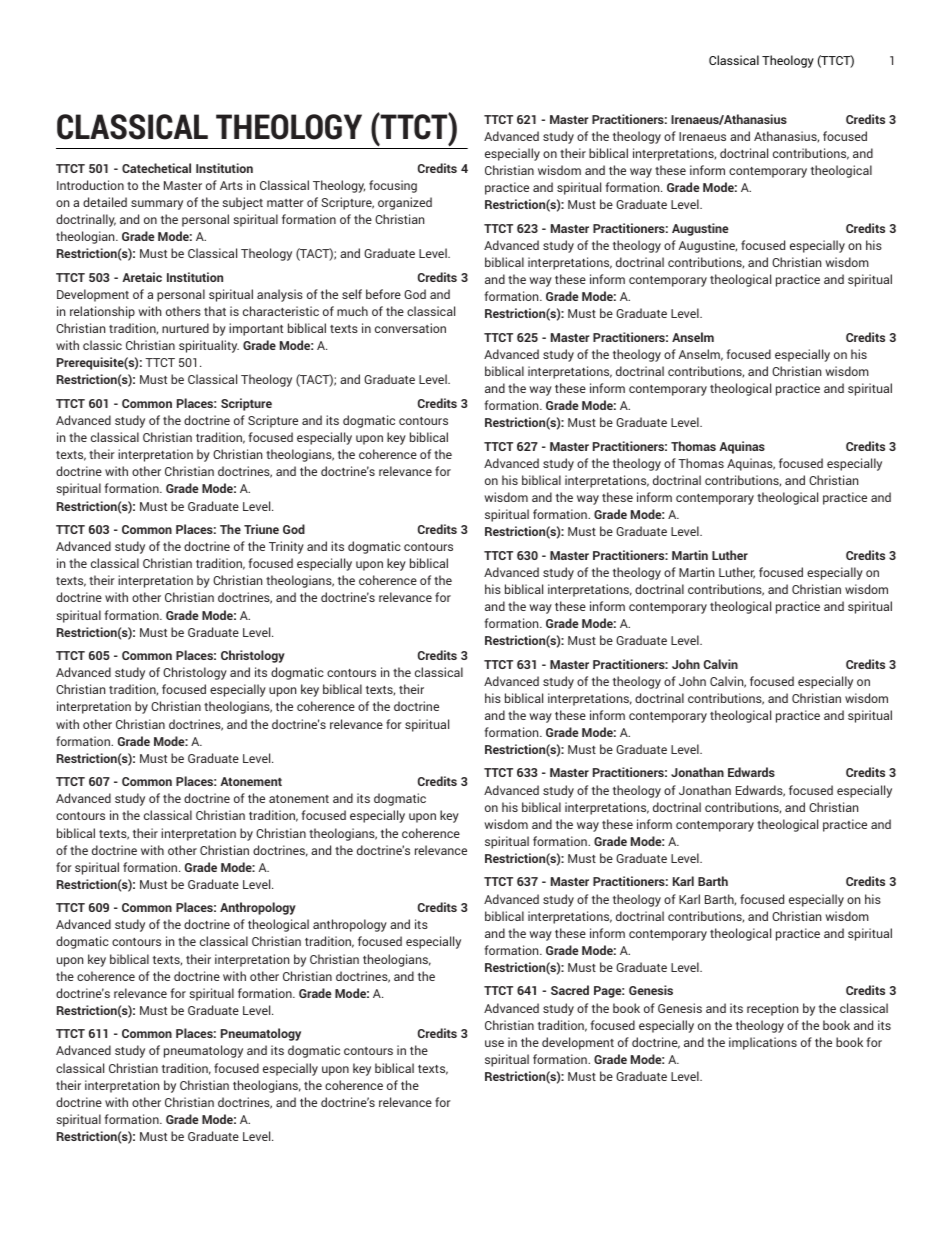 Image resolution: width=952 pixels, height=1233 pixels. What do you see at coordinates (286, 547) in the screenshot?
I see `Trinity` at bounding box center [286, 547].
